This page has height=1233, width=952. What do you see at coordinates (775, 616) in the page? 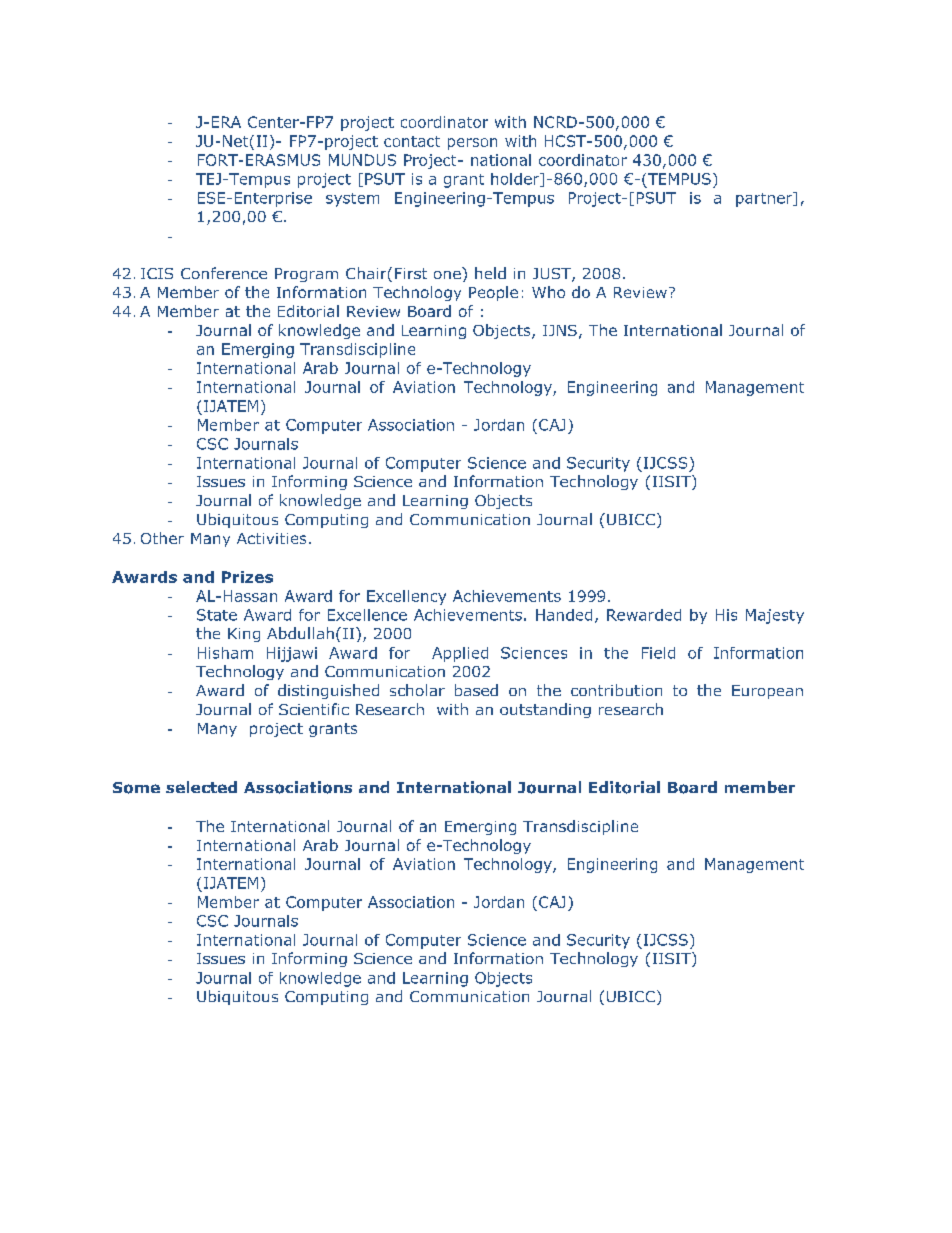
I see `Majesty` at bounding box center [775, 616].
